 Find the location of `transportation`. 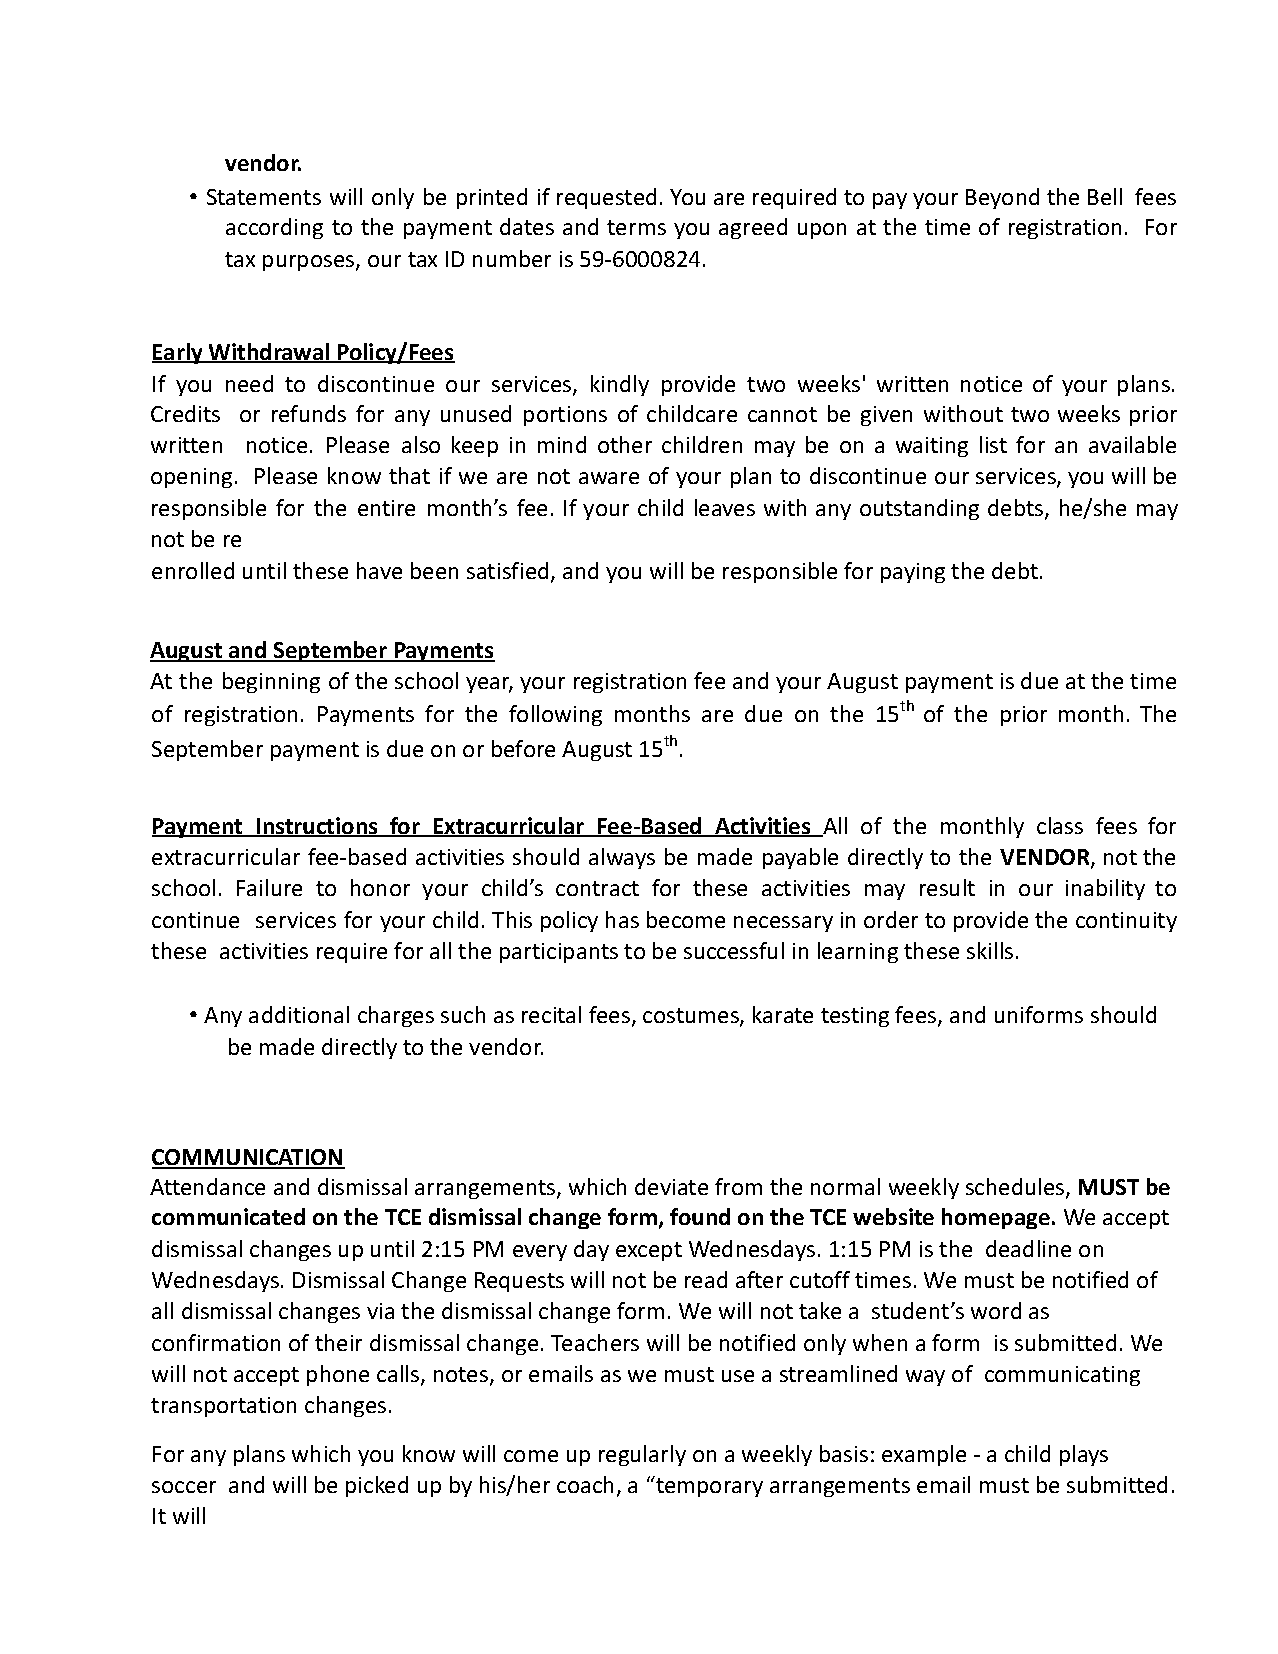

transportation is located at coordinates (223, 1407).
